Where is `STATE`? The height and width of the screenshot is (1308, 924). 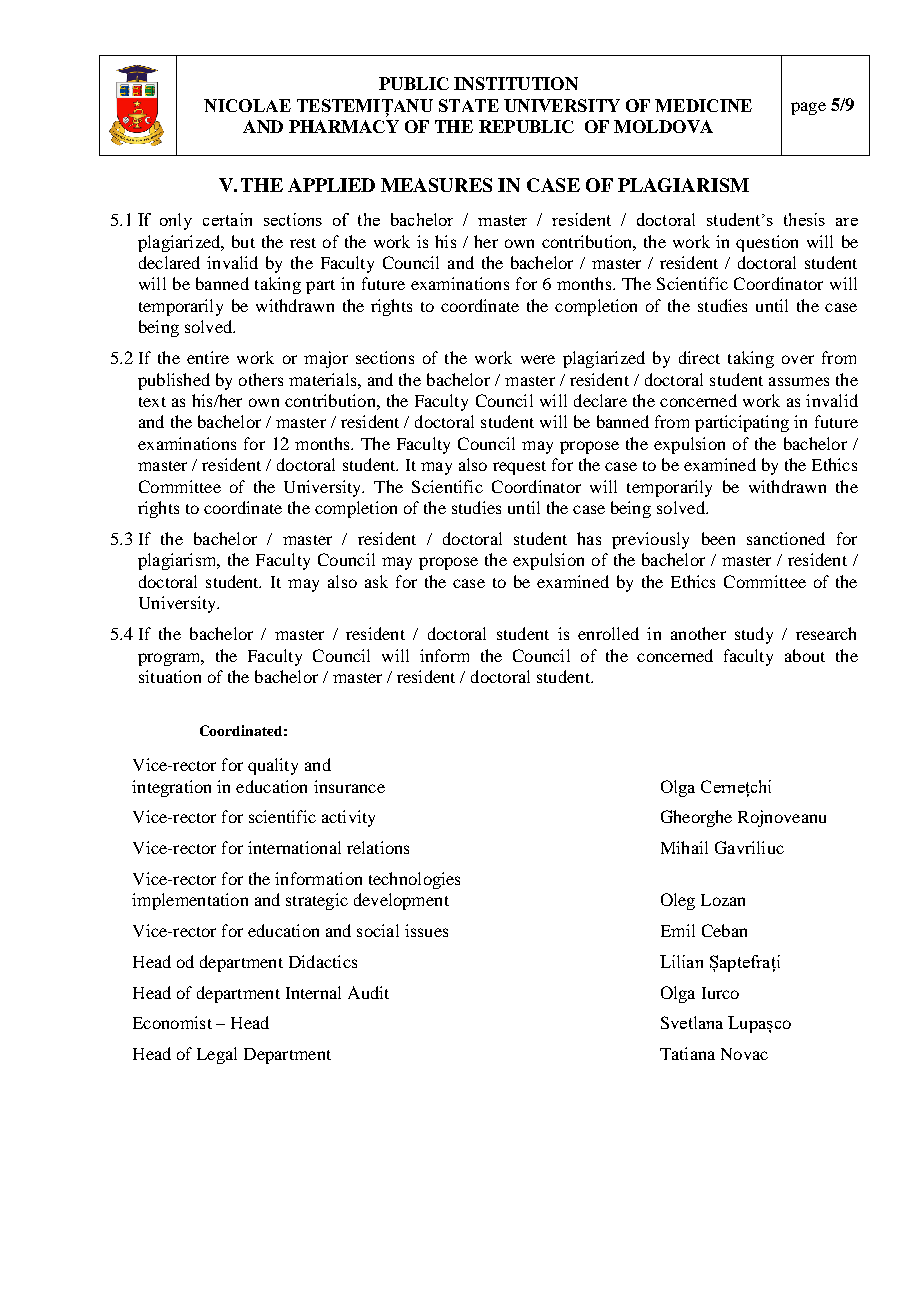
STATE is located at coordinates (469, 105).
